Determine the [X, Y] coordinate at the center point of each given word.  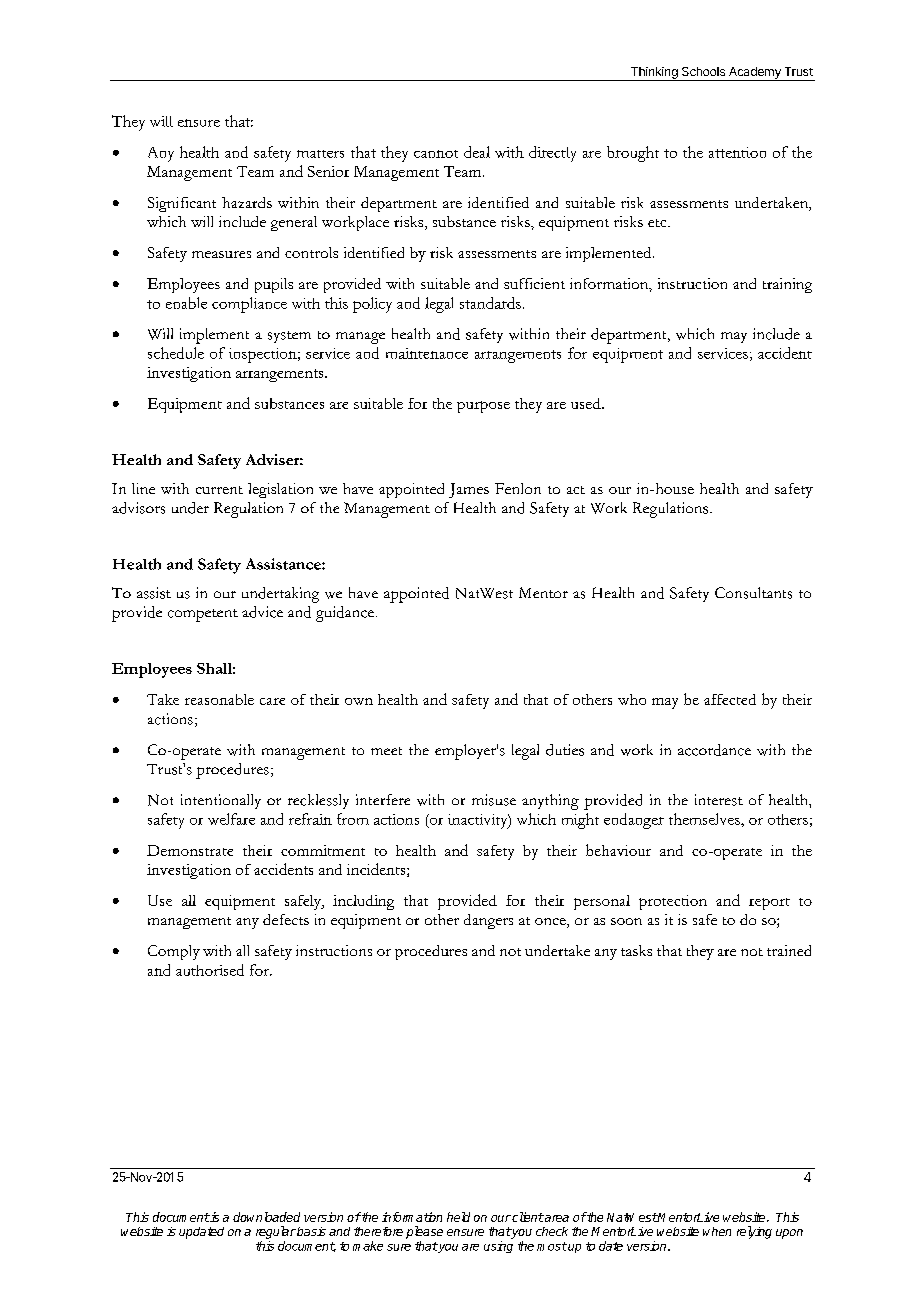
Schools [703, 71]
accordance [714, 750]
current [219, 490]
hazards [247, 202]
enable [186, 303]
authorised [210, 970]
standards [490, 303]
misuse [494, 800]
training [787, 285]
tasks [636, 950]
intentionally [221, 801]
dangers [488, 921]
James [469, 490]
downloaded [266, 1217]
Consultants [753, 593]
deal [477, 152]
